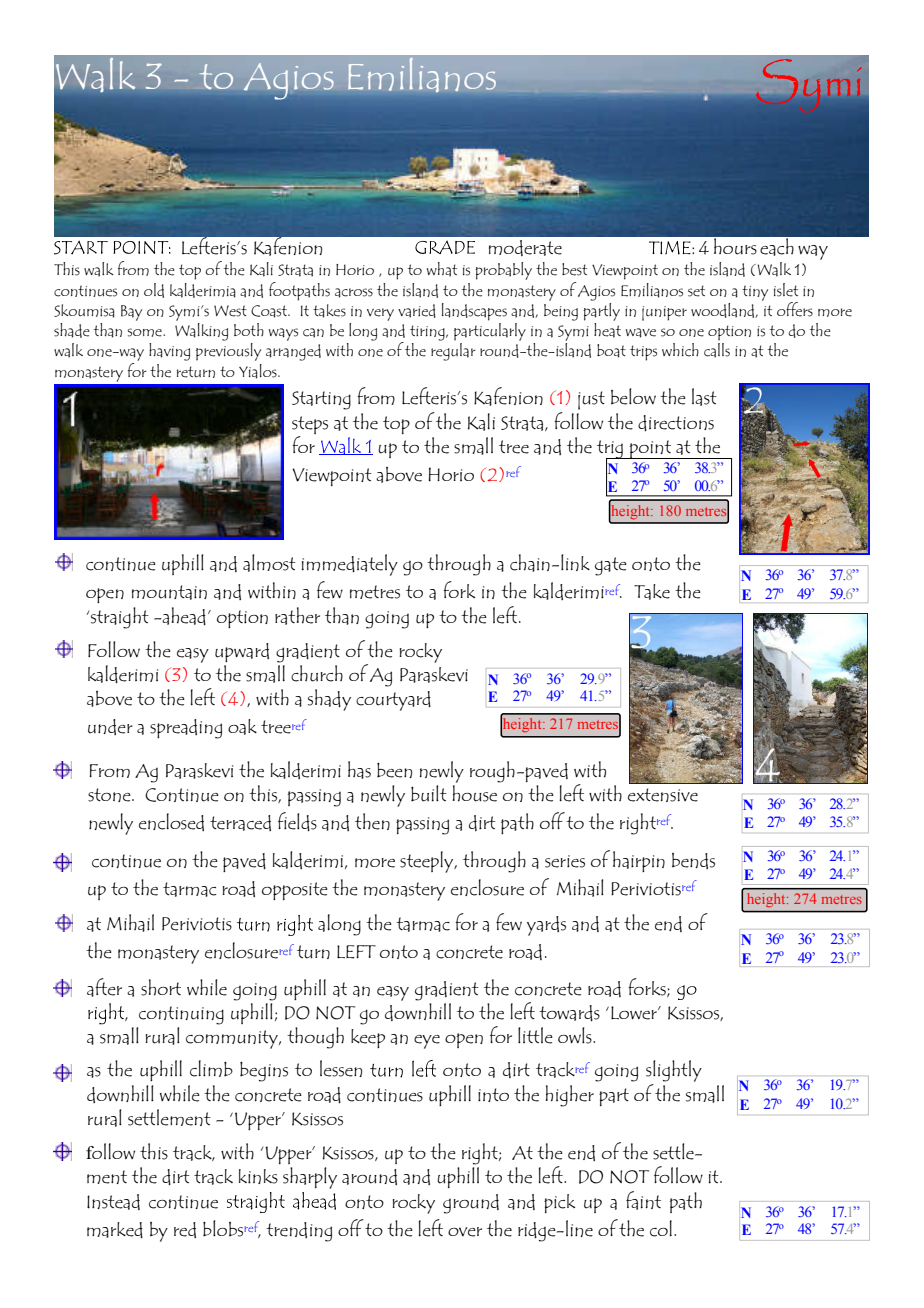 The image size is (924, 1308). What do you see at coordinates (693, 861) in the screenshot?
I see `bends` at bounding box center [693, 861].
